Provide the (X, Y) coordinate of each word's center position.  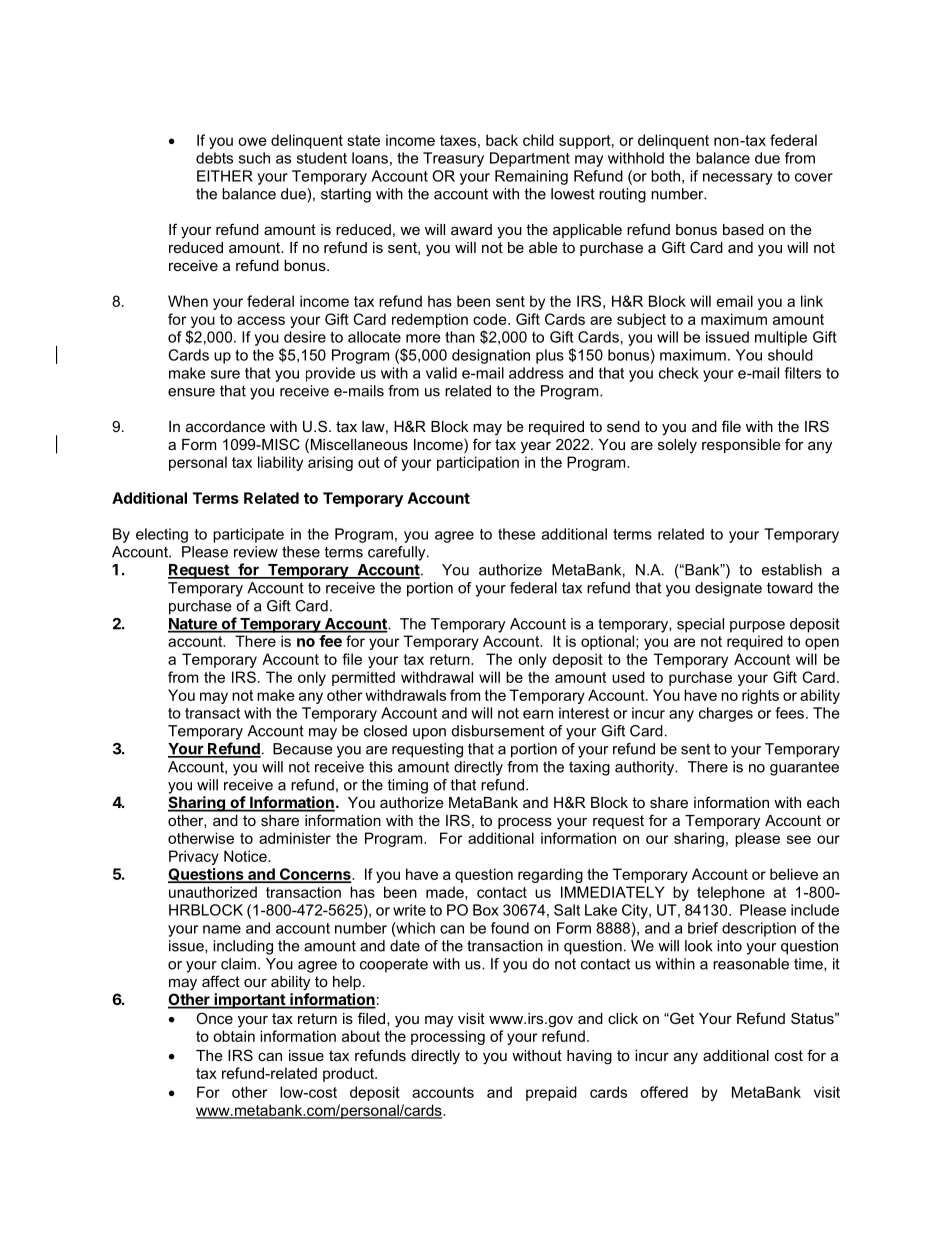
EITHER (225, 176)
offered (664, 1092)
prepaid (551, 1093)
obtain (234, 1036)
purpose (757, 627)
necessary (738, 179)
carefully (398, 553)
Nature (193, 625)
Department (530, 159)
